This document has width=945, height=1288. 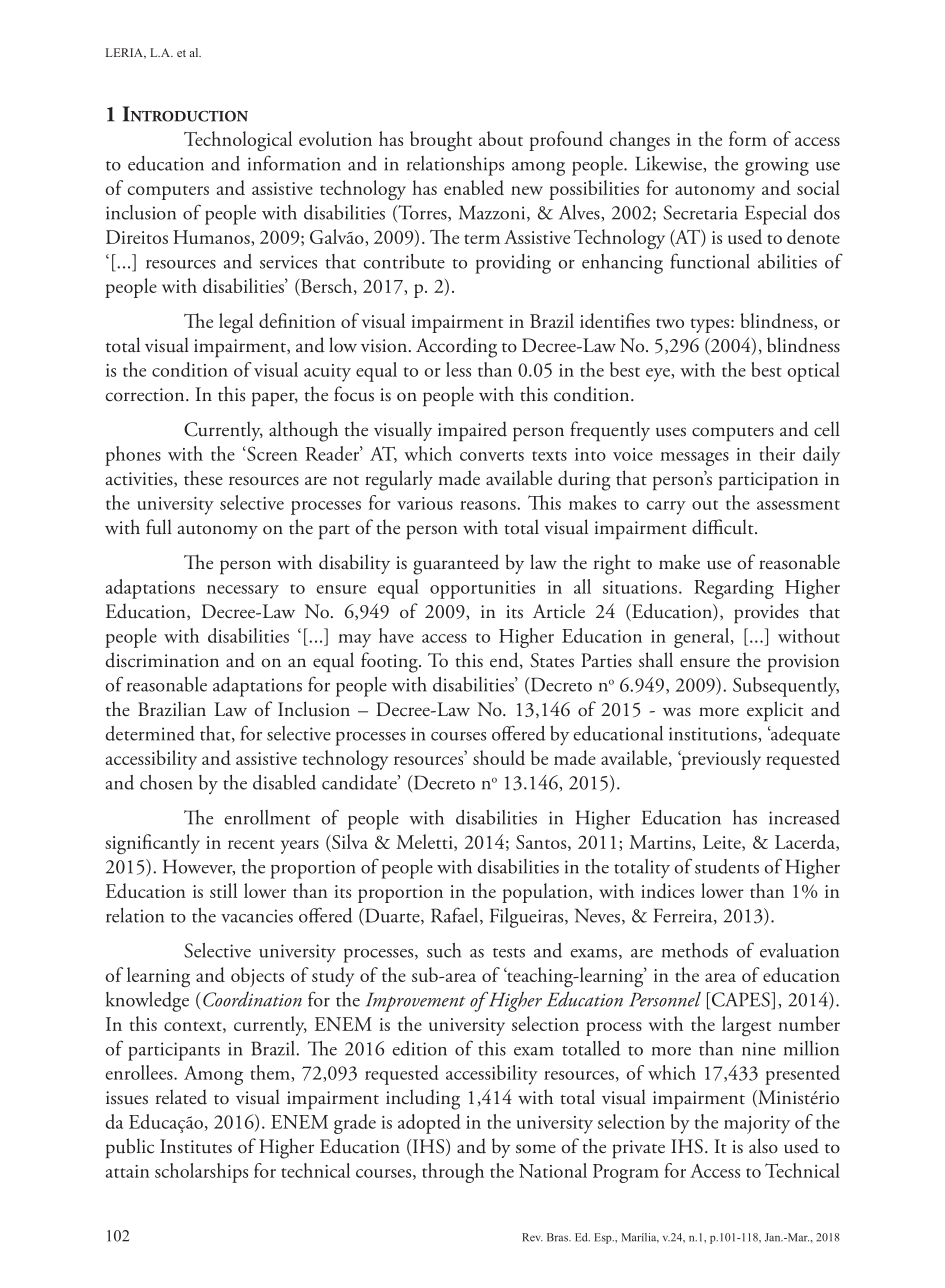 I want to click on still, so click(x=223, y=890).
